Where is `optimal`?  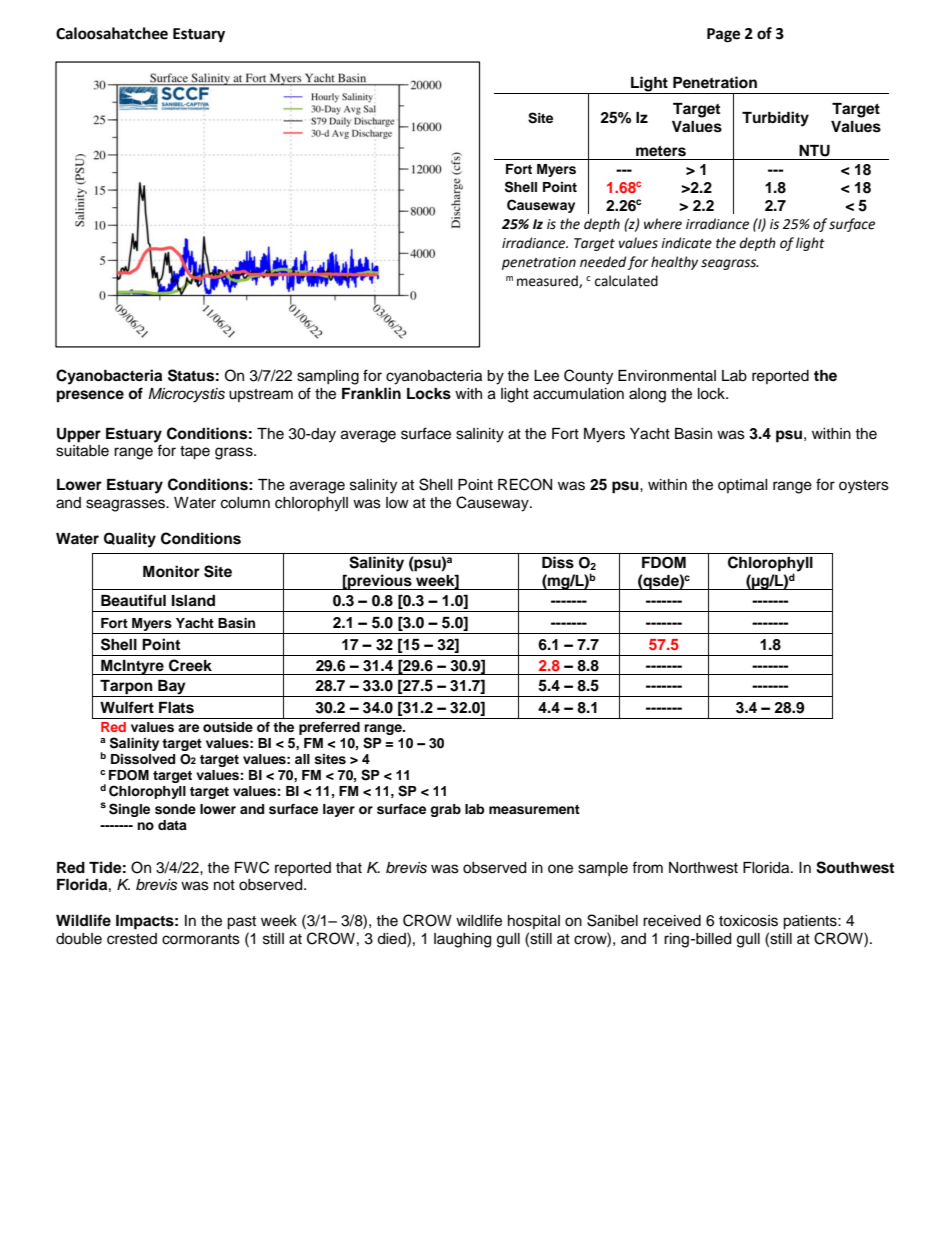 optimal is located at coordinates (743, 486).
